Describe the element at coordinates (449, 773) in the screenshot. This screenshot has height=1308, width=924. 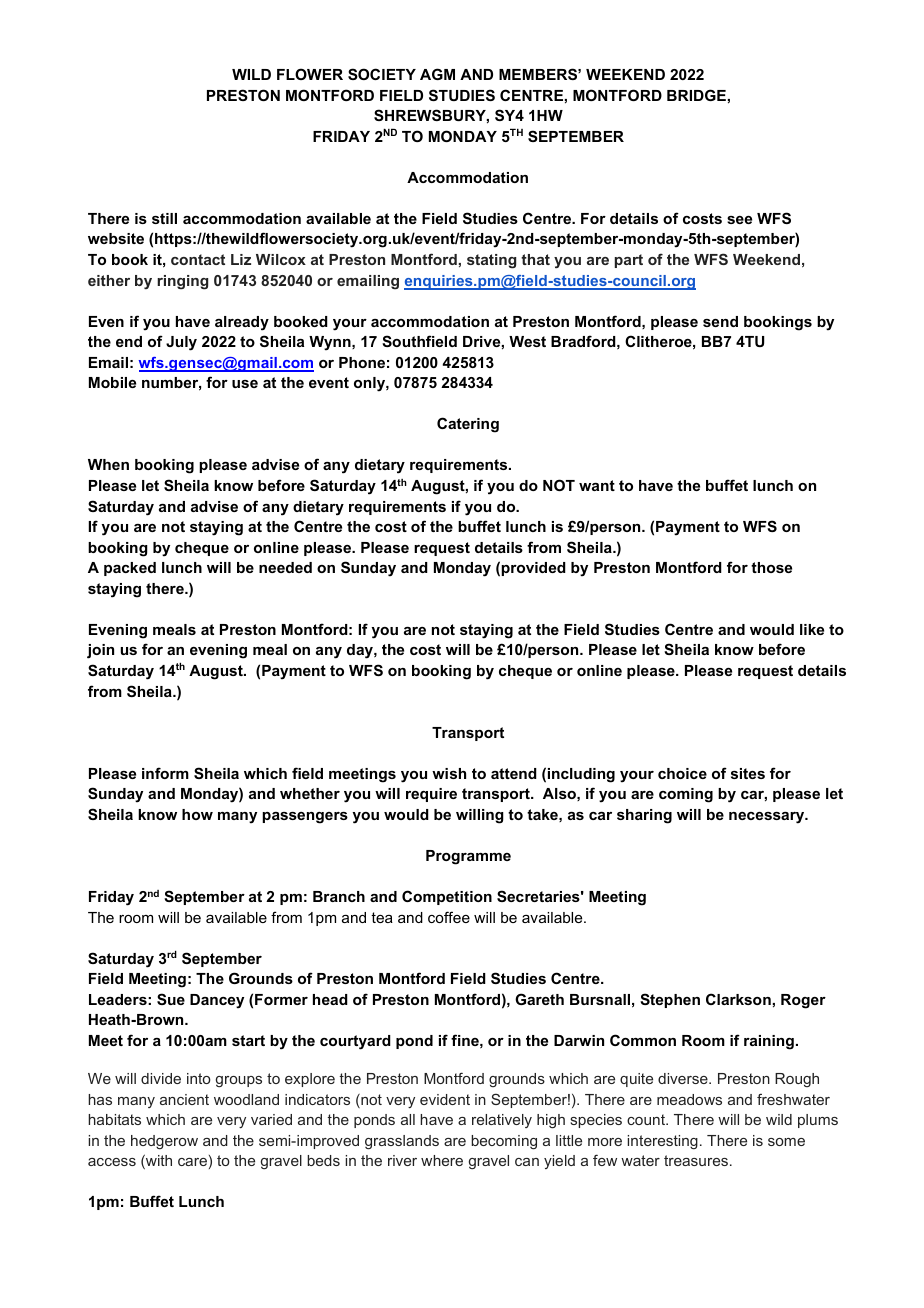
I see `wish` at that location.
